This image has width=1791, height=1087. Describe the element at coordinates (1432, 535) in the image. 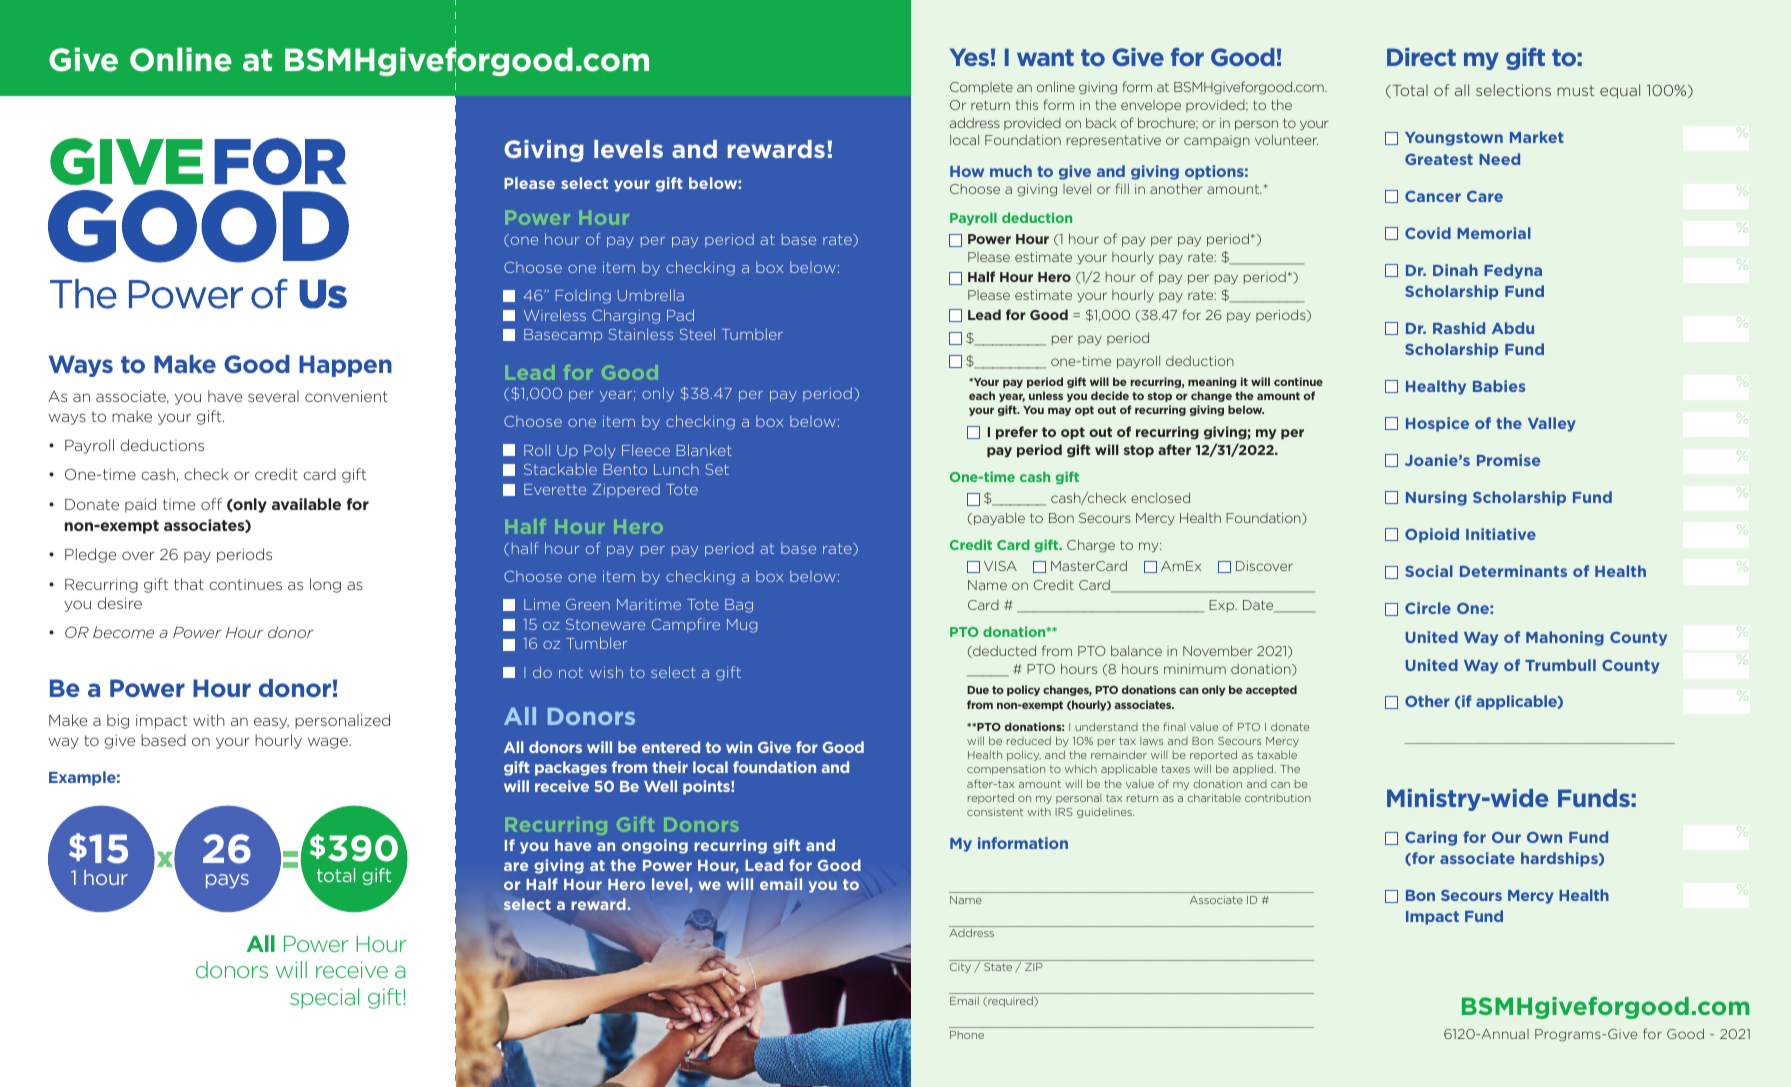

I see `Opioid` at that location.
